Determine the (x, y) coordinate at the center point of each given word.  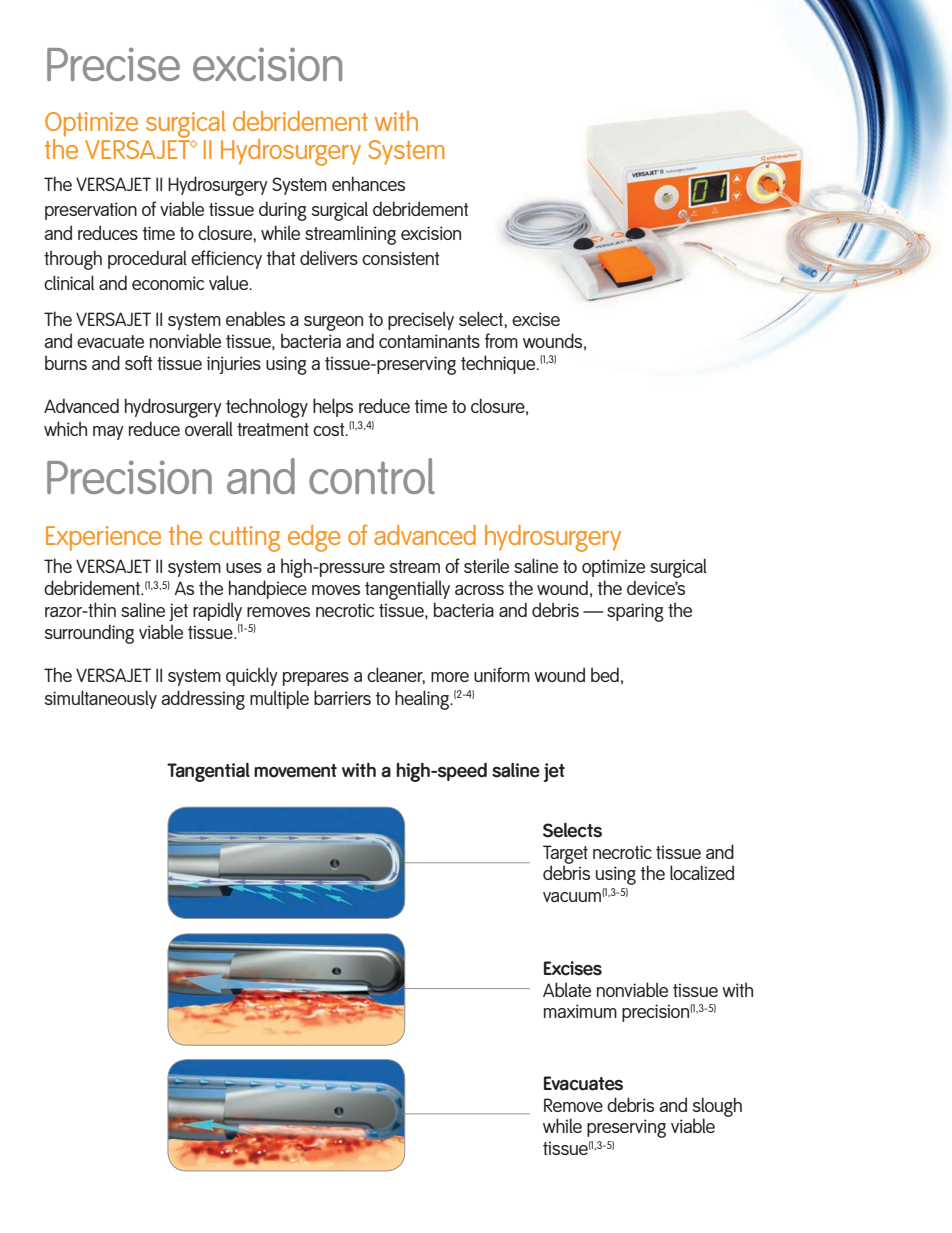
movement (295, 771)
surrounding (89, 634)
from (501, 340)
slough (717, 1108)
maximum (580, 1011)
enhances (368, 183)
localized (702, 872)
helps (333, 407)
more (450, 677)
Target (565, 855)
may (108, 433)
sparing (635, 612)
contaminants (429, 341)
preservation (91, 211)
